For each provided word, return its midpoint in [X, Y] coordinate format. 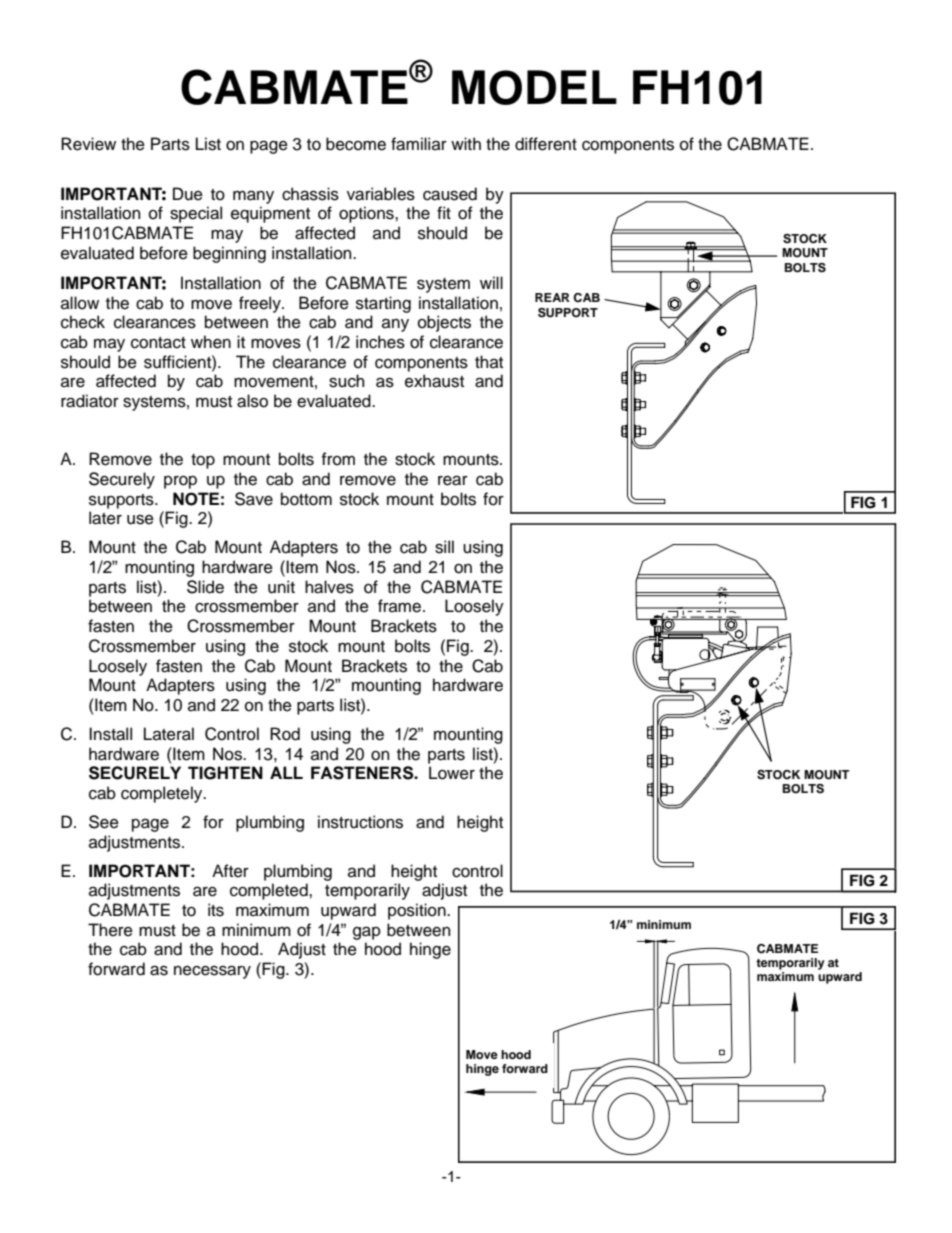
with [466, 143]
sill [444, 547]
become [356, 144]
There [110, 930]
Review [88, 144]
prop [180, 482]
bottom [306, 499]
